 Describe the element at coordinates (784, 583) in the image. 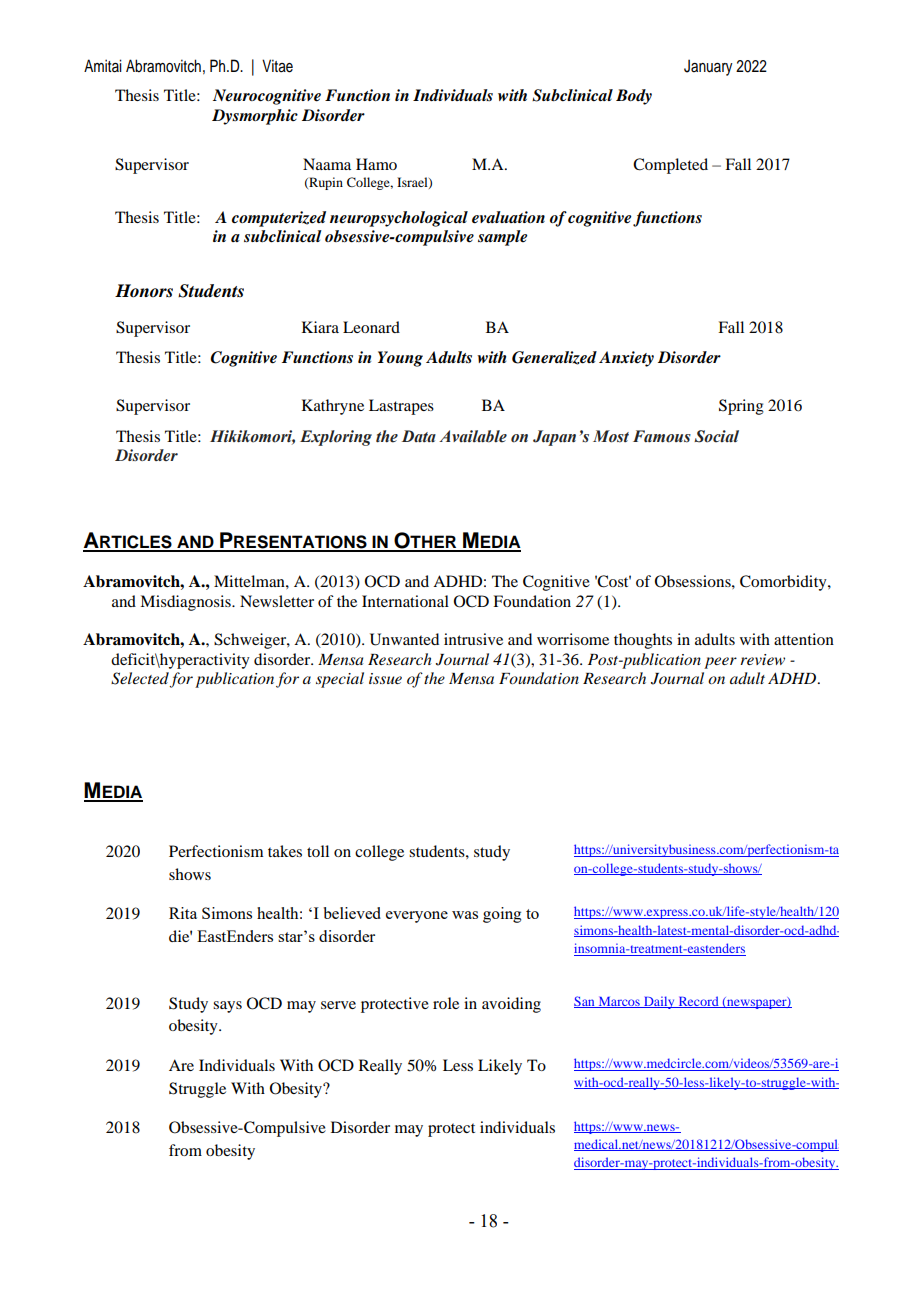

I see `Comorbidity` at that location.
